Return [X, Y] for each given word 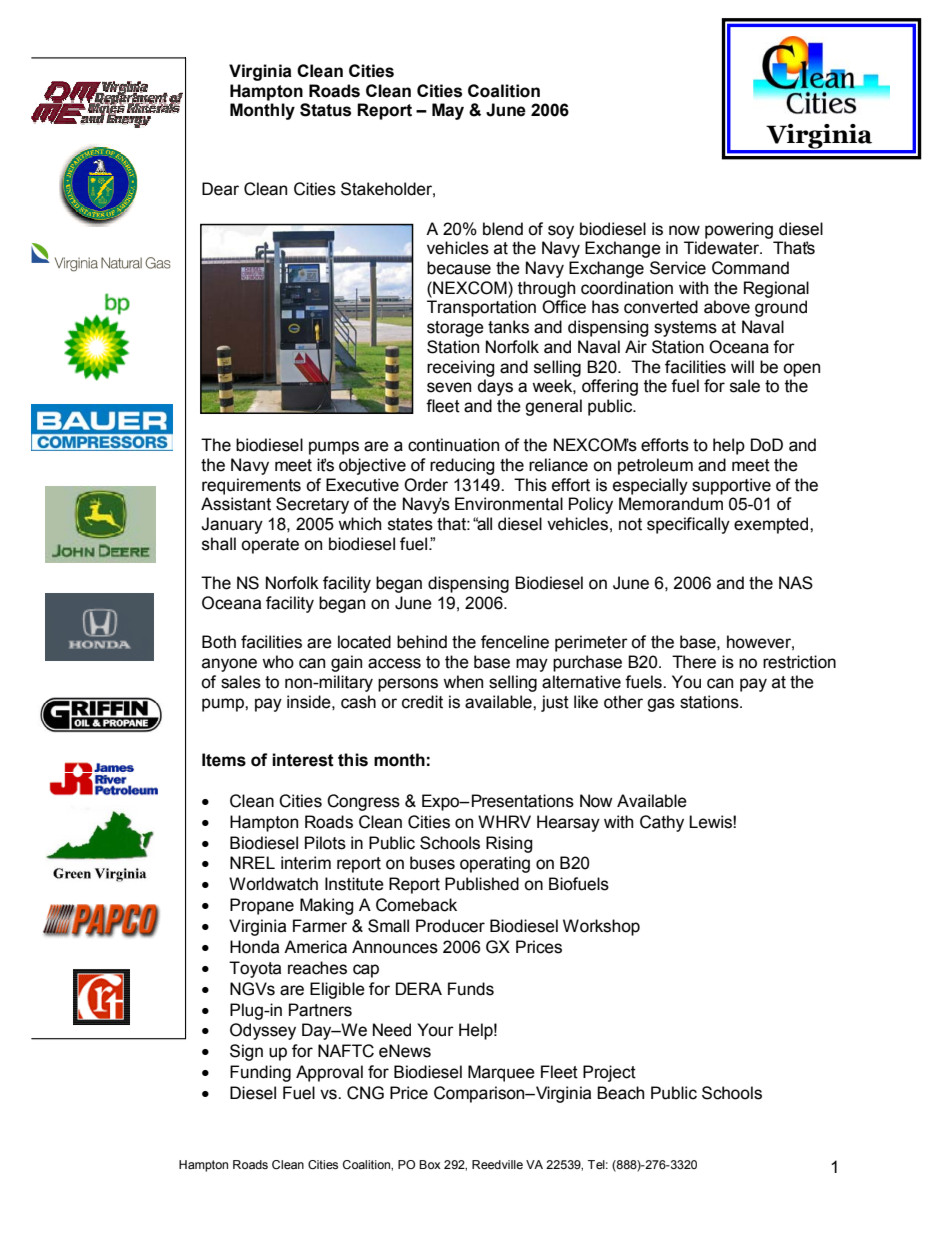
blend [503, 229]
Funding [260, 1073]
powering [739, 230]
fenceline [515, 642]
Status [325, 110]
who [278, 662]
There [694, 662]
